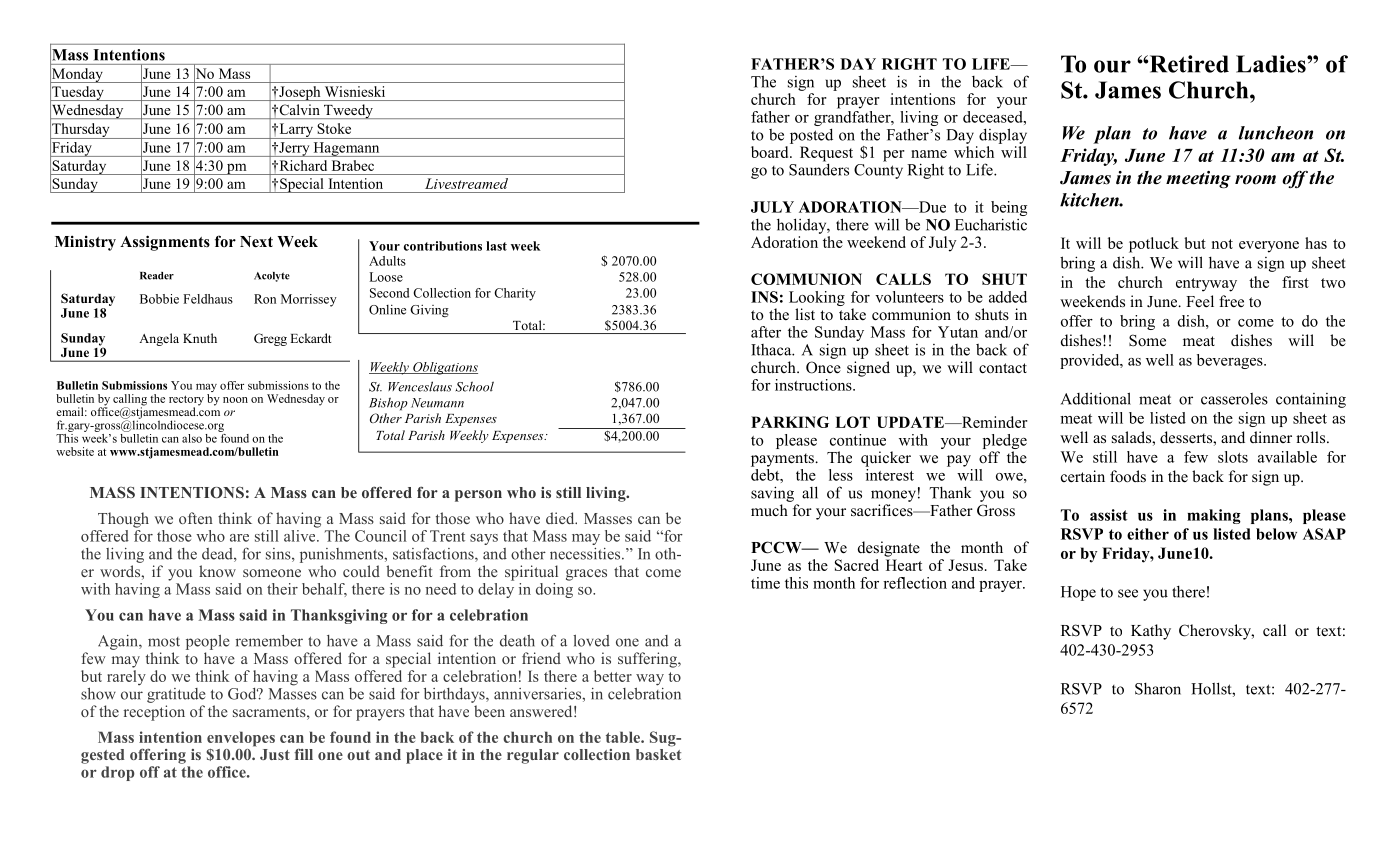 The height and width of the screenshot is (850, 1400). I want to click on Stoke, so click(334, 128).
